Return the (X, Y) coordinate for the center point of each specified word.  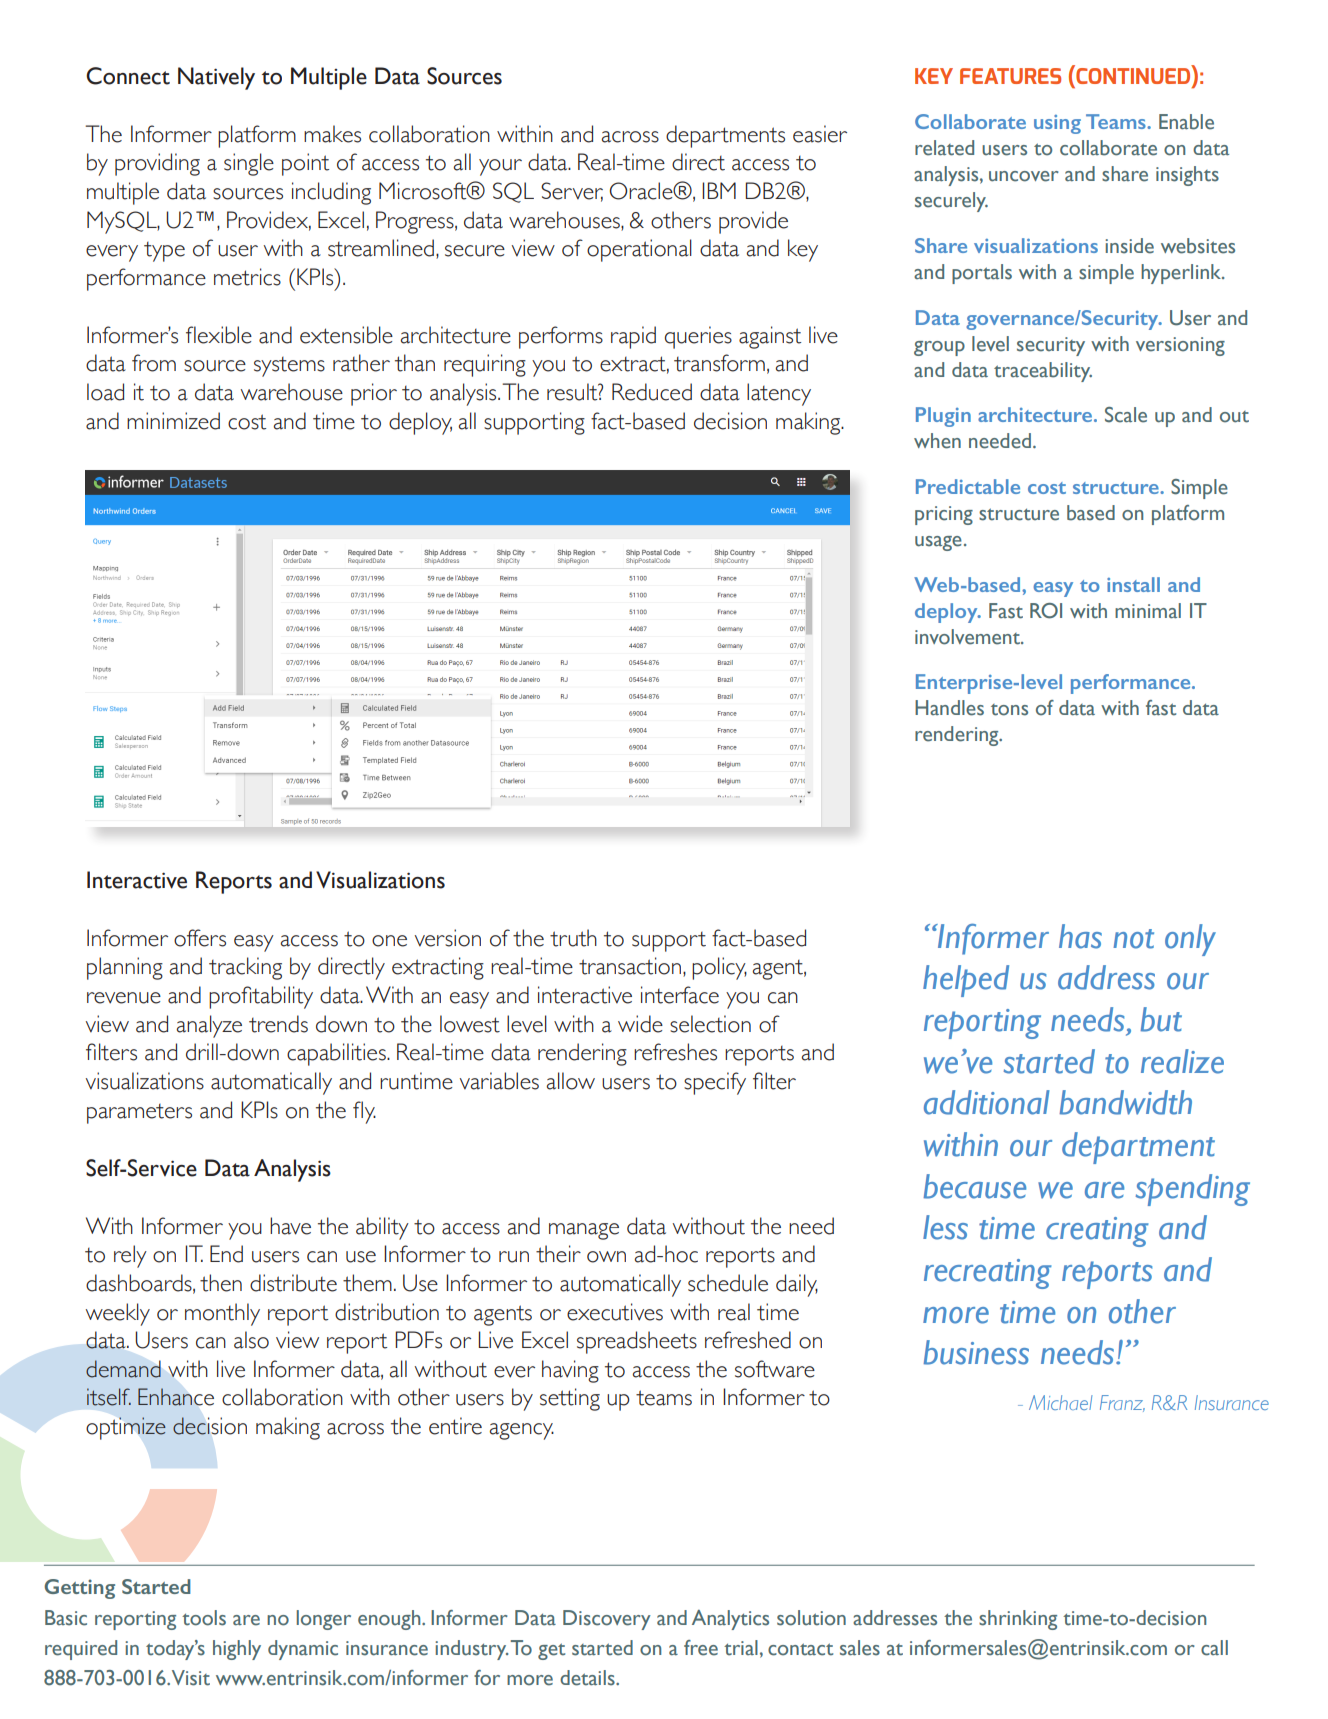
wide (640, 1024)
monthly (222, 1314)
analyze (209, 1026)
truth (573, 938)
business (976, 1352)
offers (200, 938)
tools (204, 1618)
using (1057, 124)
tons (1009, 710)
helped (966, 981)
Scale (1126, 415)
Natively (216, 78)
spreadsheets (637, 1342)
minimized (173, 421)
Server (572, 192)
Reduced (652, 392)
